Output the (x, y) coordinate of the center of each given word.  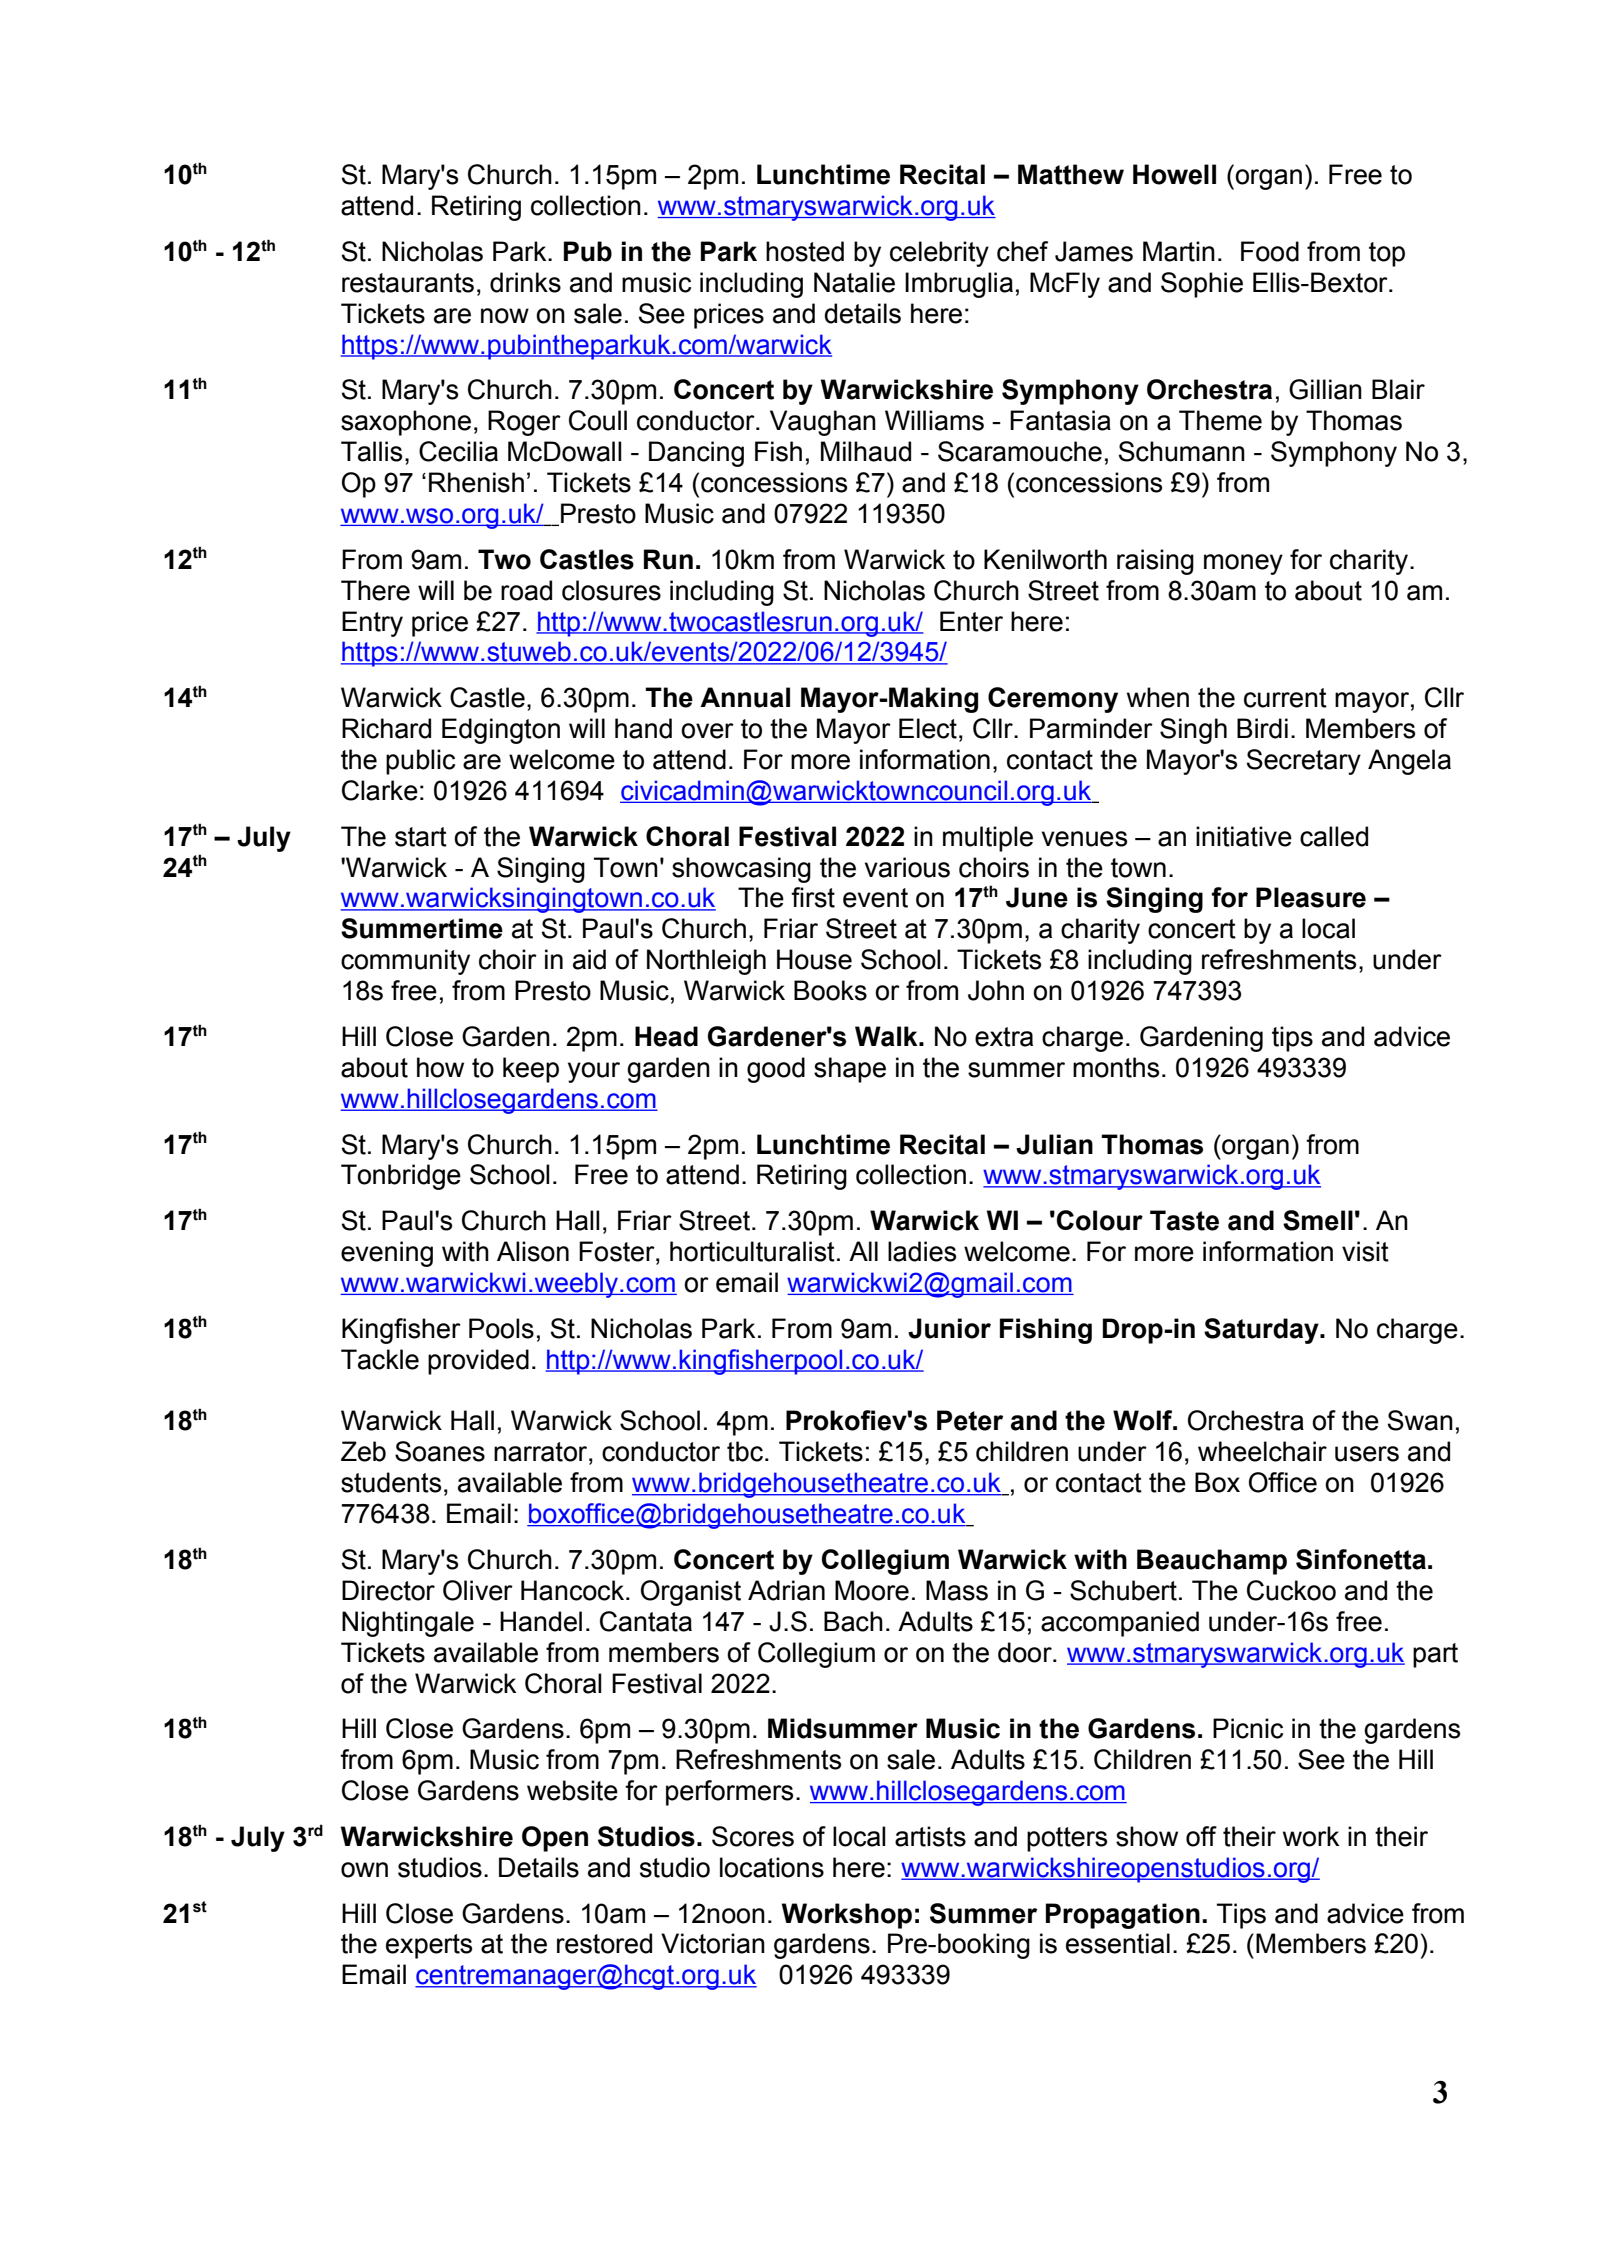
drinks (525, 282)
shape (850, 1070)
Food (1270, 251)
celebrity (939, 254)
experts (429, 1946)
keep (531, 1070)
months (1116, 1067)
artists (930, 1836)
